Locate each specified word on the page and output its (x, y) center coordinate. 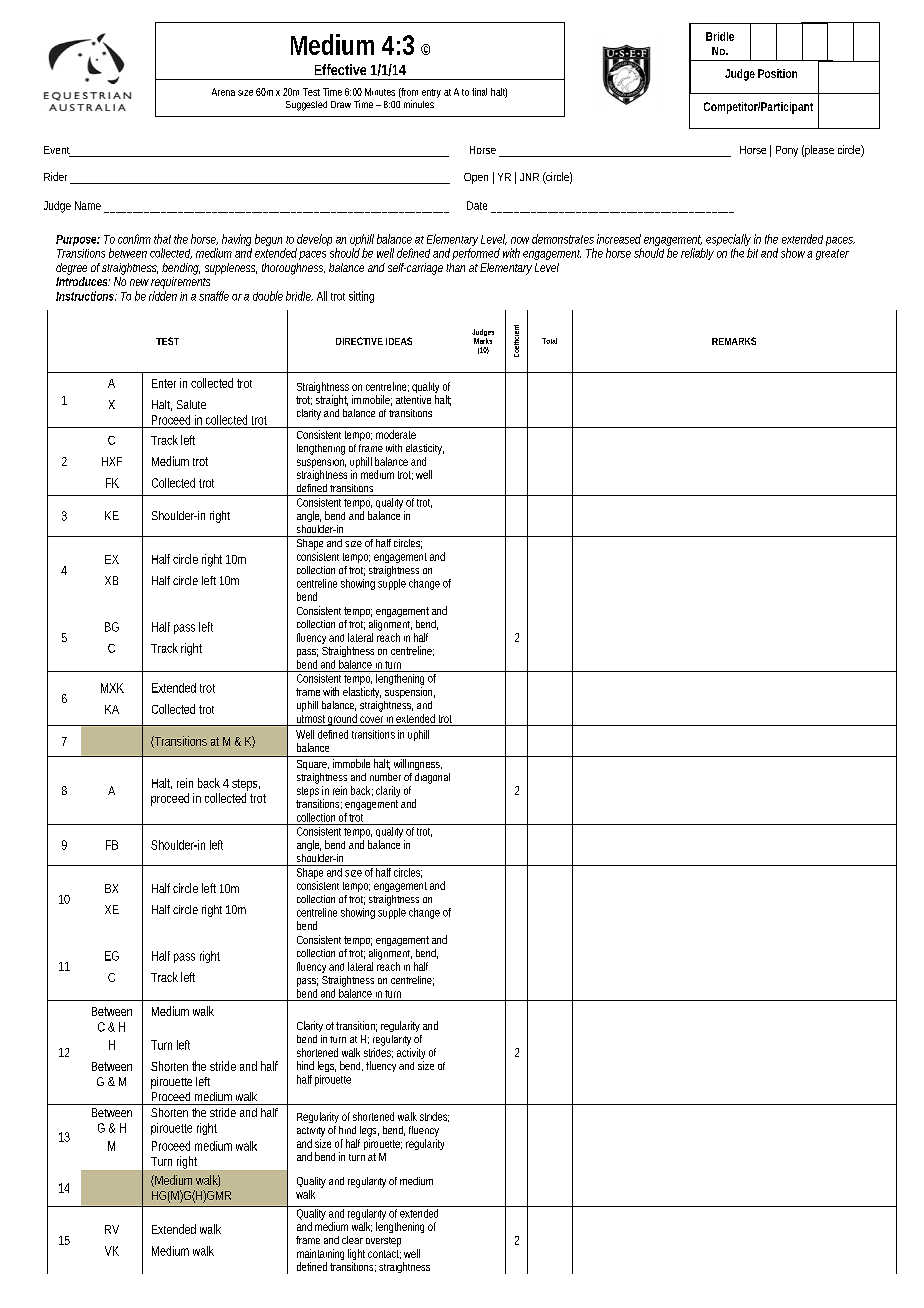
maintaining (320, 1256)
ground (343, 720)
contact (384, 1254)
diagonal (432, 778)
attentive (413, 399)
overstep (383, 1242)
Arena (223, 92)
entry (431, 93)
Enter (164, 383)
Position (777, 73)
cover (371, 719)
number (385, 777)
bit (752, 253)
